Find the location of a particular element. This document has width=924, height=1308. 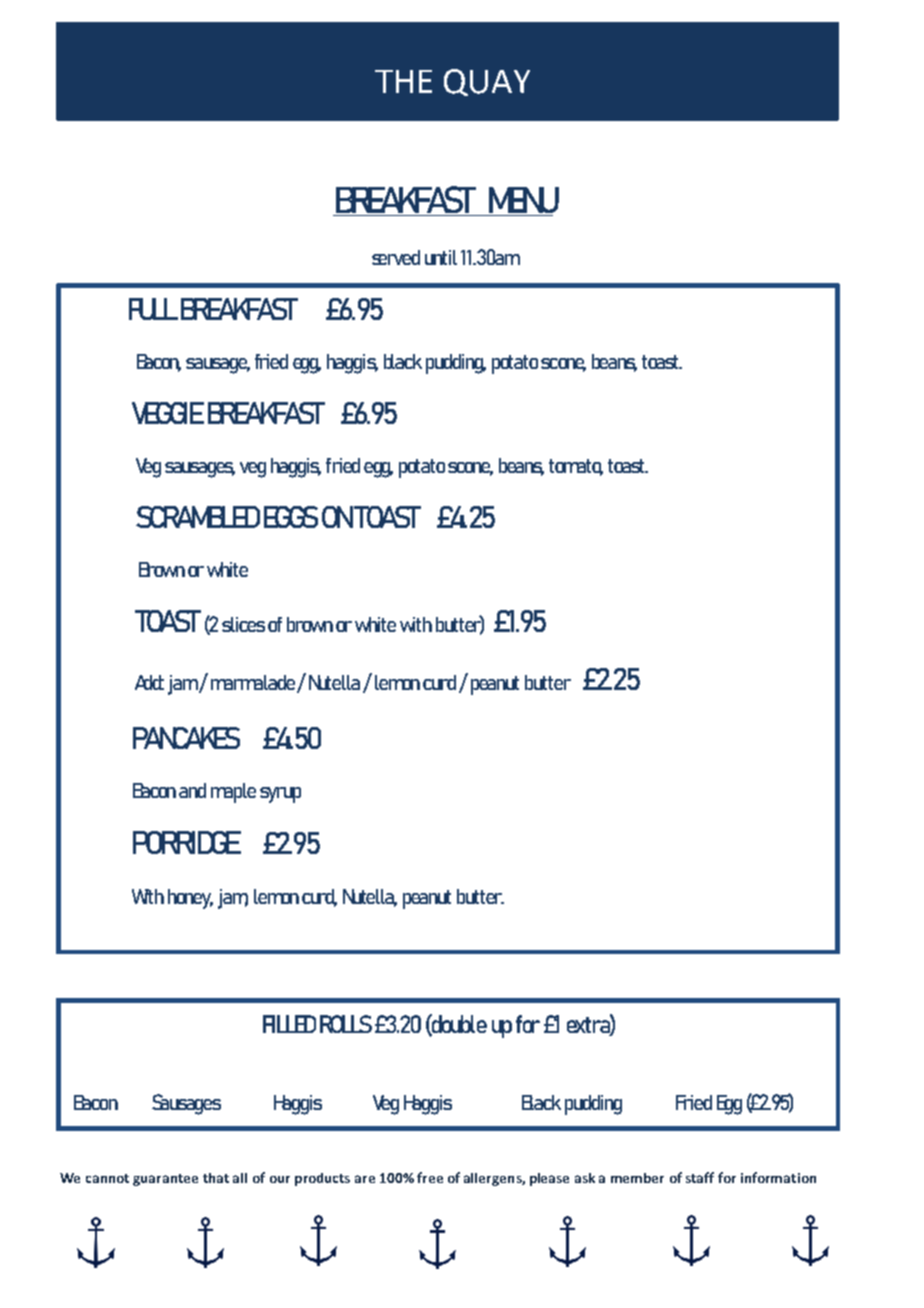

slices is located at coordinates (243, 624).
